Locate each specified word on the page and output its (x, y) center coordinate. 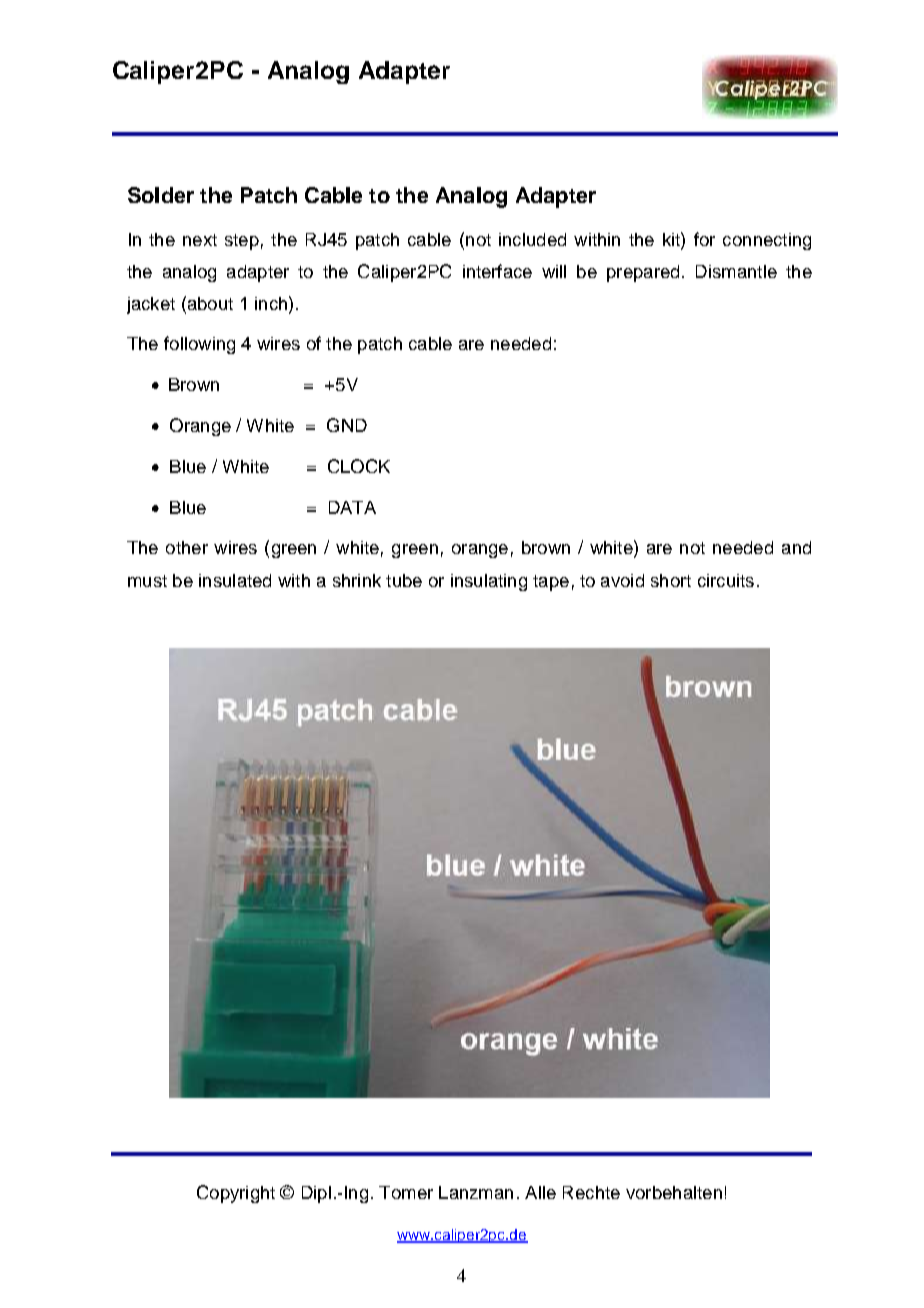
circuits (726, 580)
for (704, 239)
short (671, 580)
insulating (489, 582)
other (187, 547)
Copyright (236, 1194)
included (532, 239)
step (242, 242)
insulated (235, 580)
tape (551, 583)
